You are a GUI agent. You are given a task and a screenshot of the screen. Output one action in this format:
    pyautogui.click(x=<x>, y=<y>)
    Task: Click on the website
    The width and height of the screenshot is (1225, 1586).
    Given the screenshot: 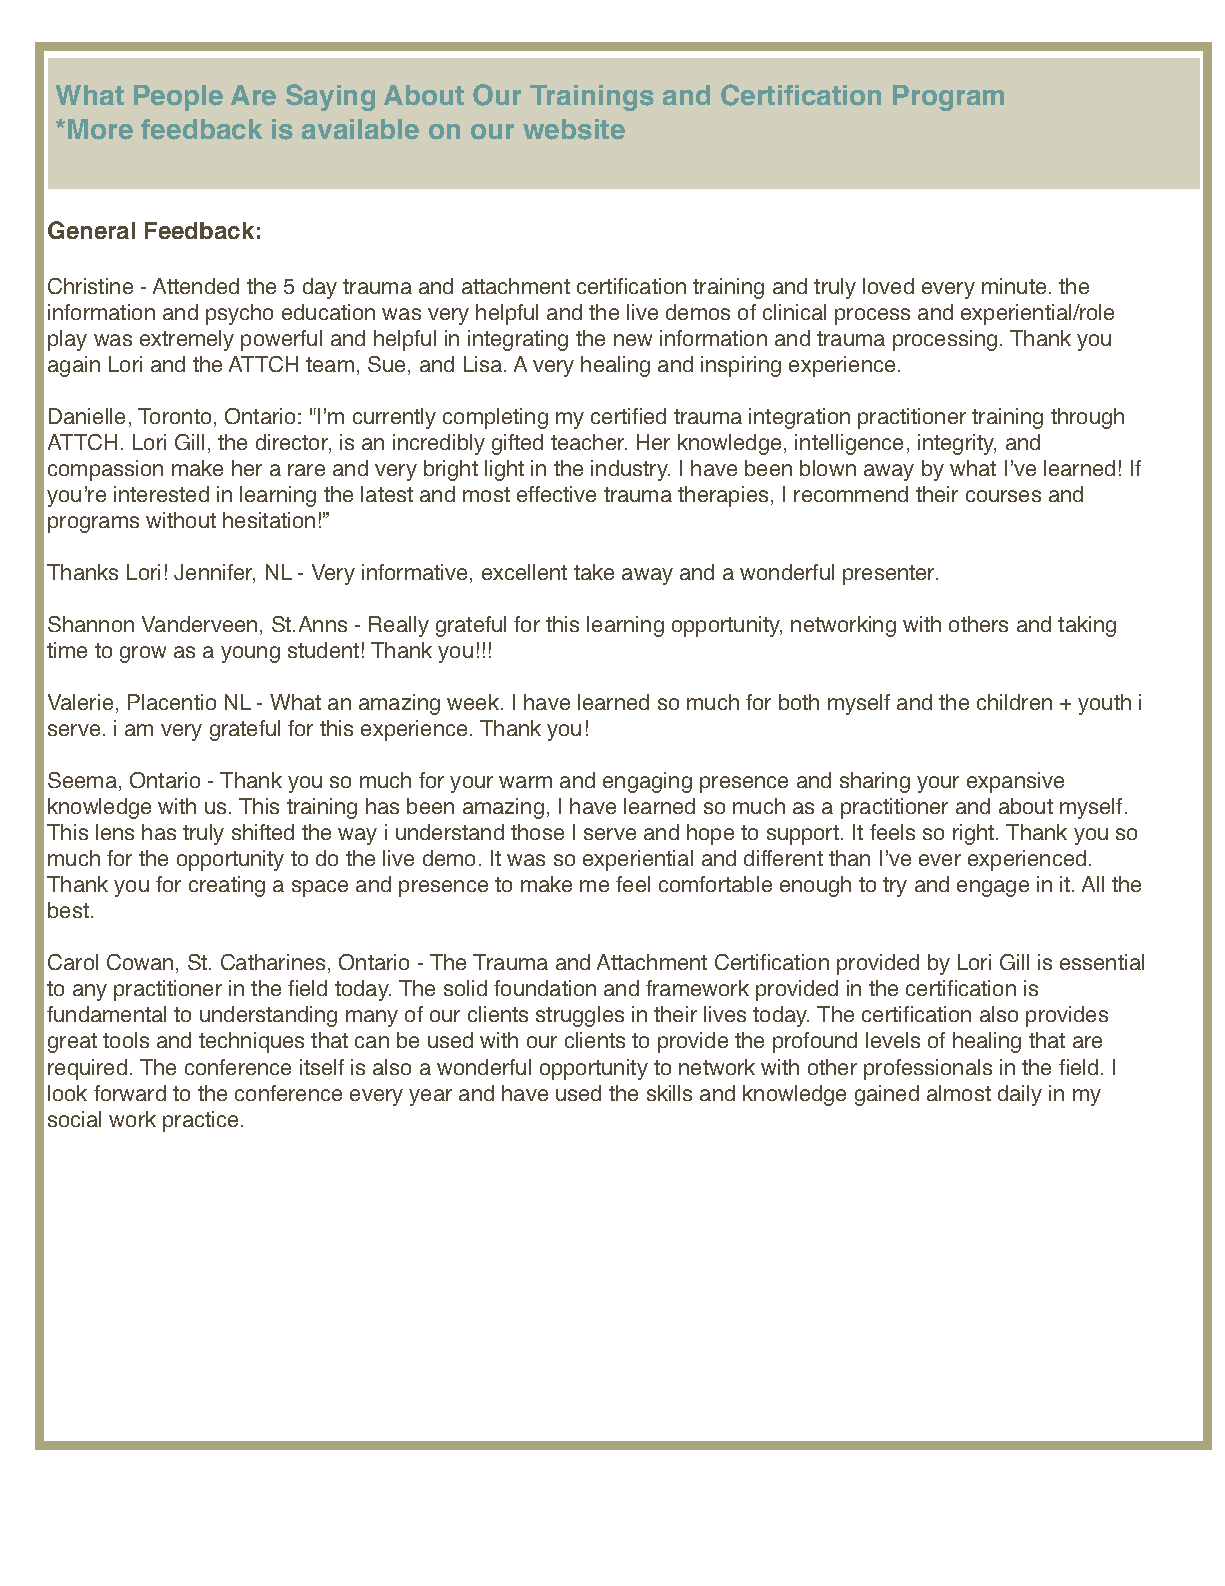 What is the action you would take?
    pyautogui.click(x=574, y=129)
